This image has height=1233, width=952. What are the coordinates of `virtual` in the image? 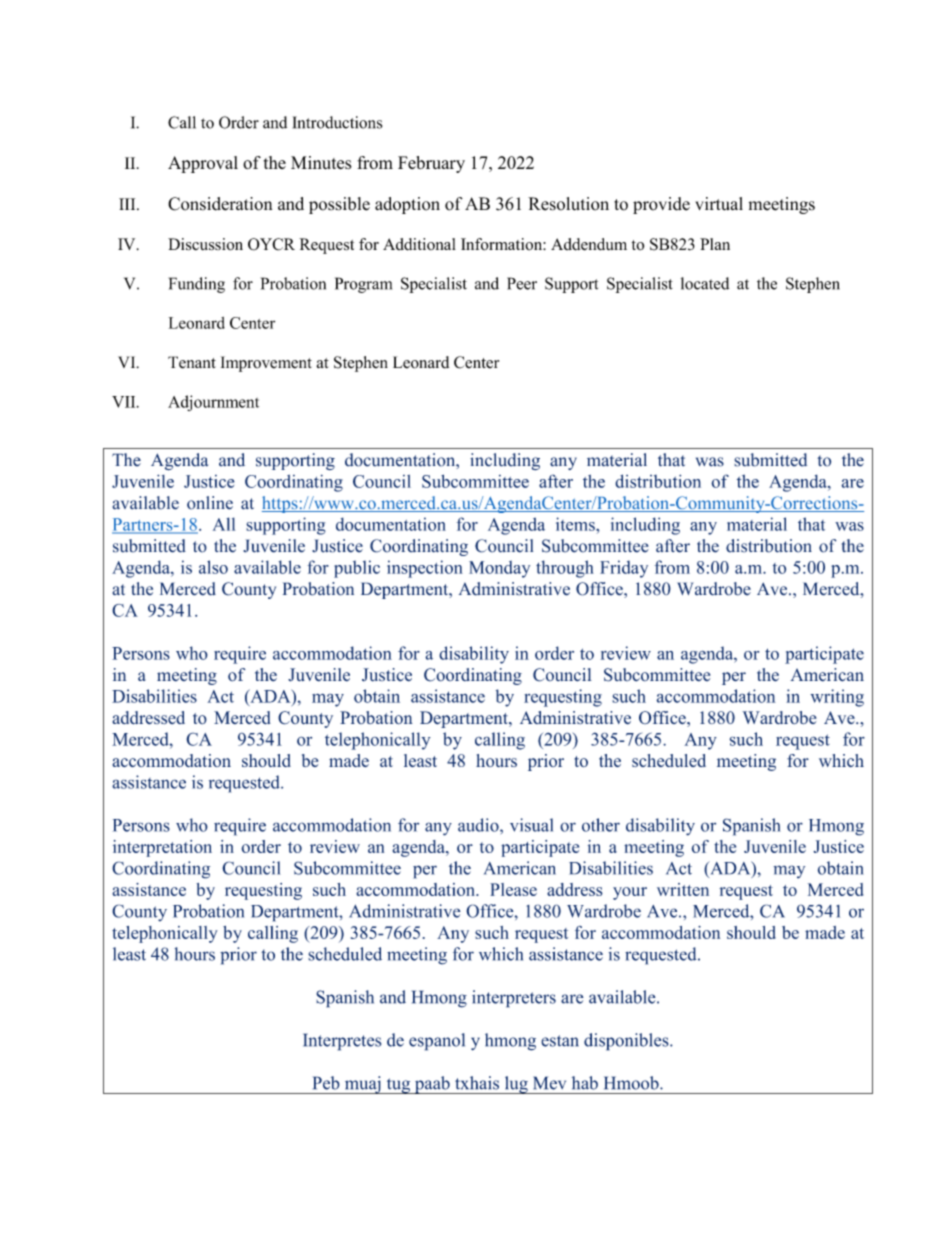 It's located at (719, 204).
